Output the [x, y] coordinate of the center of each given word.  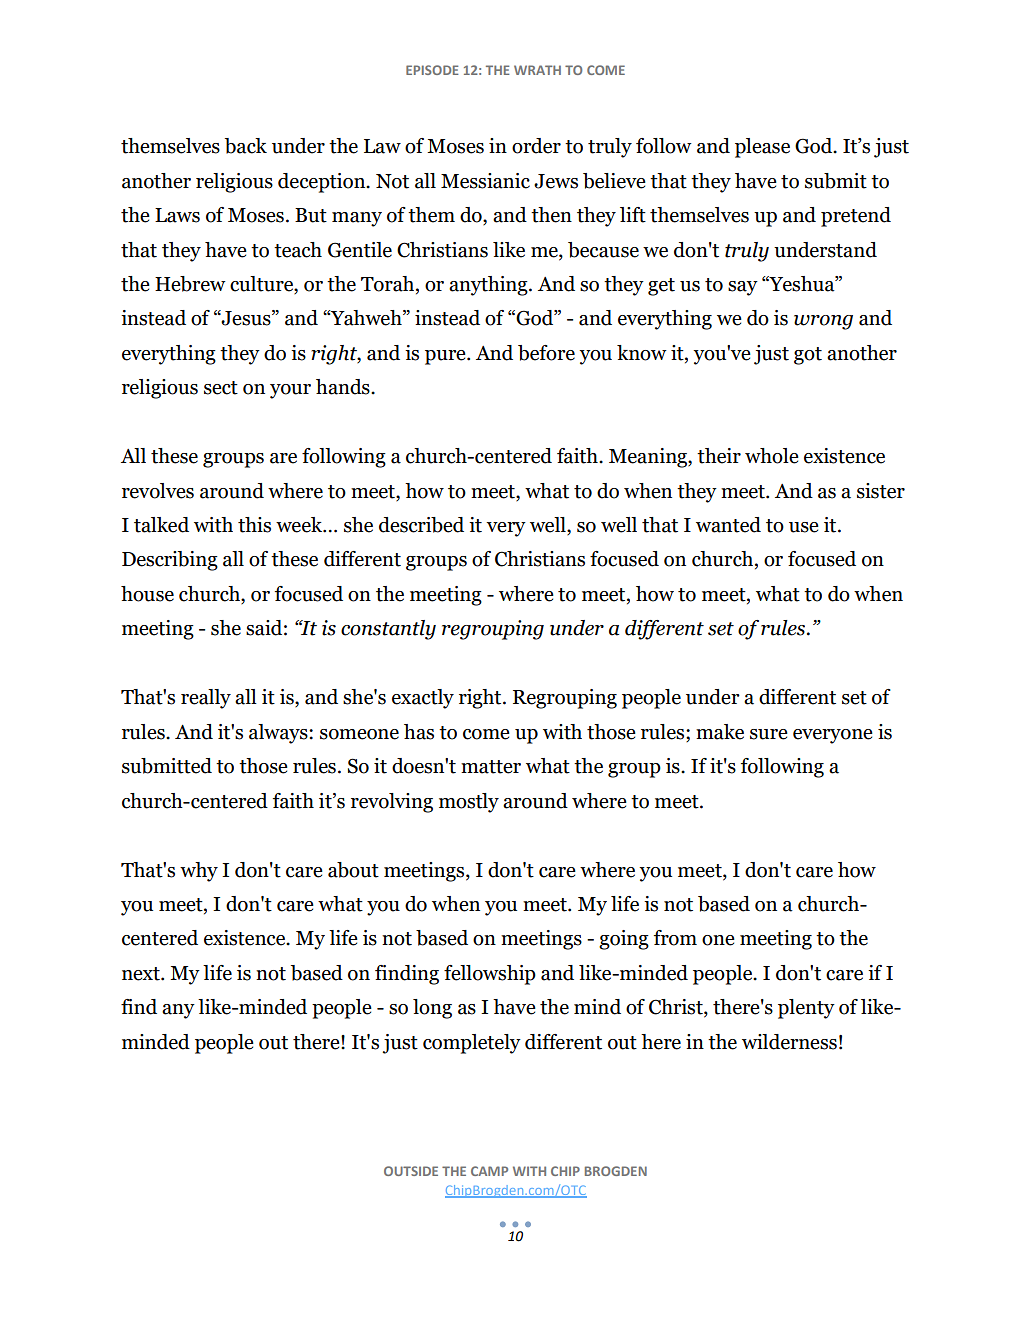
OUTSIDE [411, 1171]
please [762, 148]
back [246, 146]
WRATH [537, 70]
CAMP [489, 1171]
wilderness [789, 1042]
